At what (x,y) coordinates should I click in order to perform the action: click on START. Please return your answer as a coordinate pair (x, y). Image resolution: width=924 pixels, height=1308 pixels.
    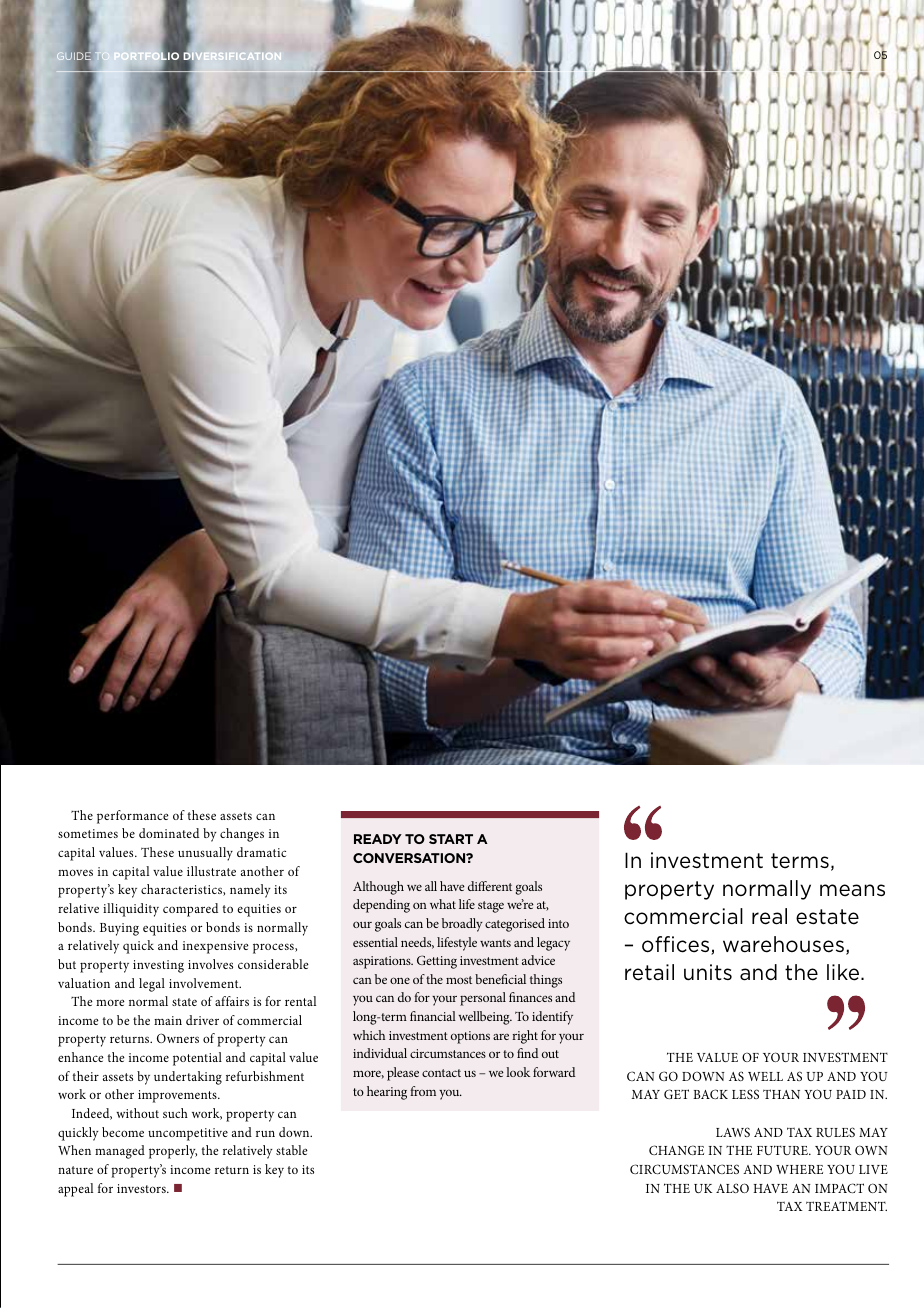
    Looking at the image, I should click on (451, 839).
